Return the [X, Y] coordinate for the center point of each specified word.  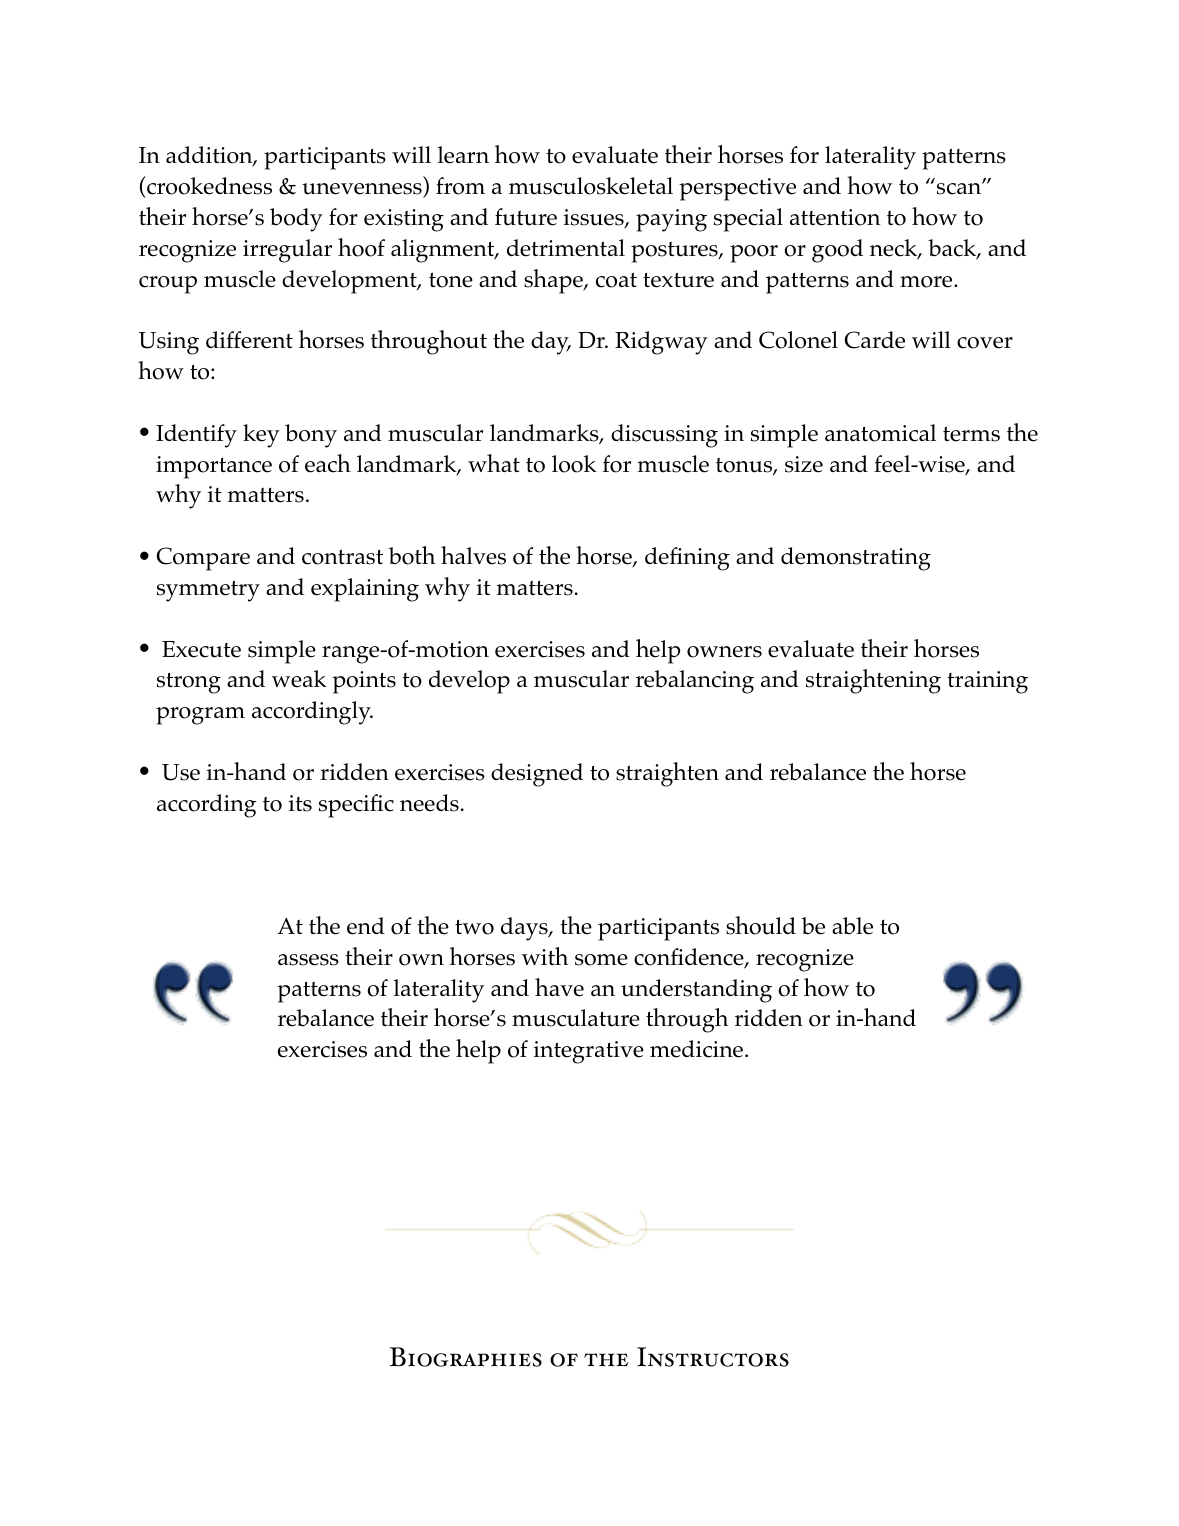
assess [308, 960]
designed [537, 775]
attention [835, 217]
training [987, 682]
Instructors [713, 1357]
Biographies [466, 1357]
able [852, 926]
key [261, 436]
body [296, 220]
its [300, 803]
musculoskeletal [591, 186]
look [574, 464]
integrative [589, 1052]
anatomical [880, 433]
